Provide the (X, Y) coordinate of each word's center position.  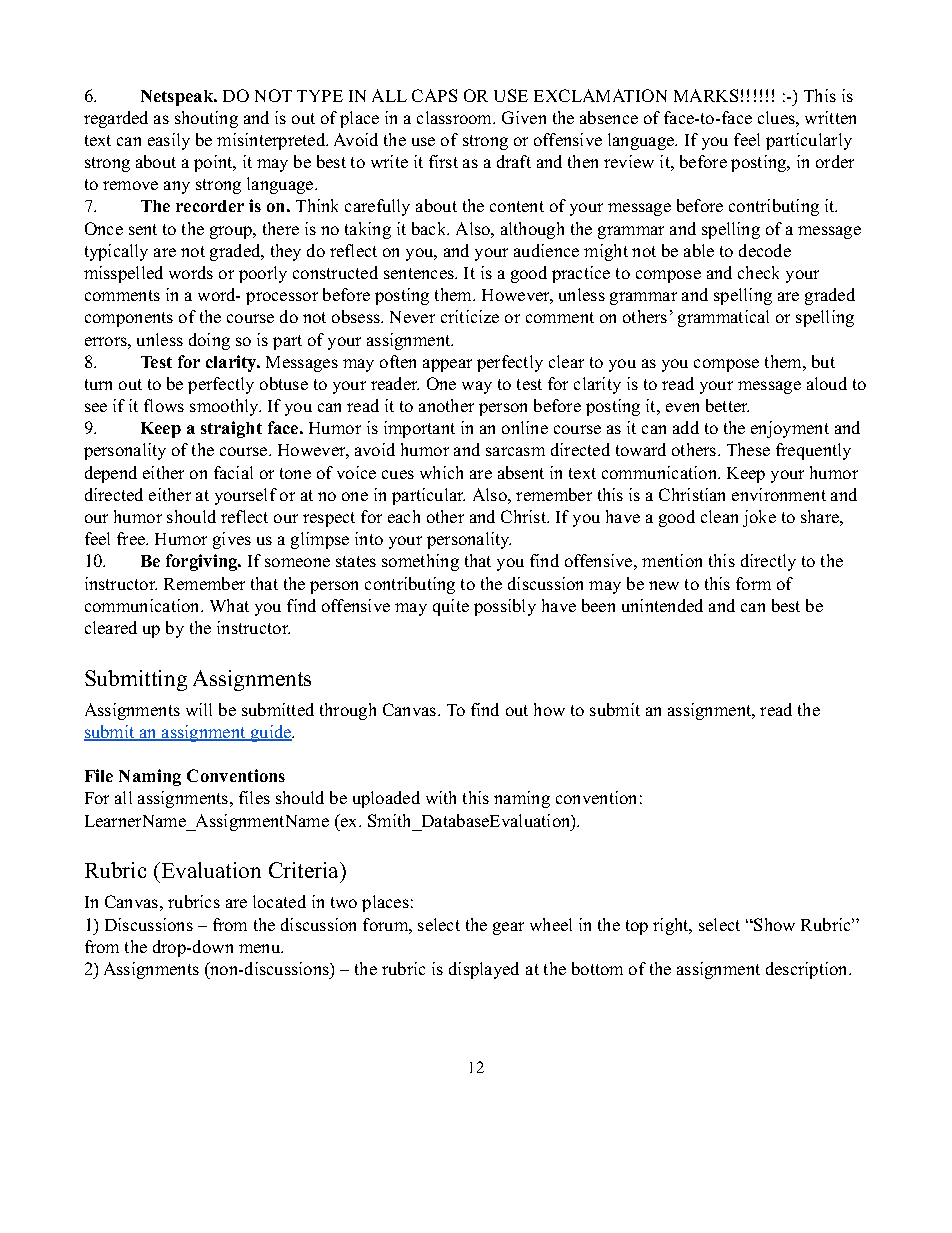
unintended (662, 605)
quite (451, 607)
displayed (484, 970)
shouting (206, 119)
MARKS (706, 95)
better (727, 405)
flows (164, 405)
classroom (456, 117)
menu (261, 948)
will (199, 709)
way (477, 387)
